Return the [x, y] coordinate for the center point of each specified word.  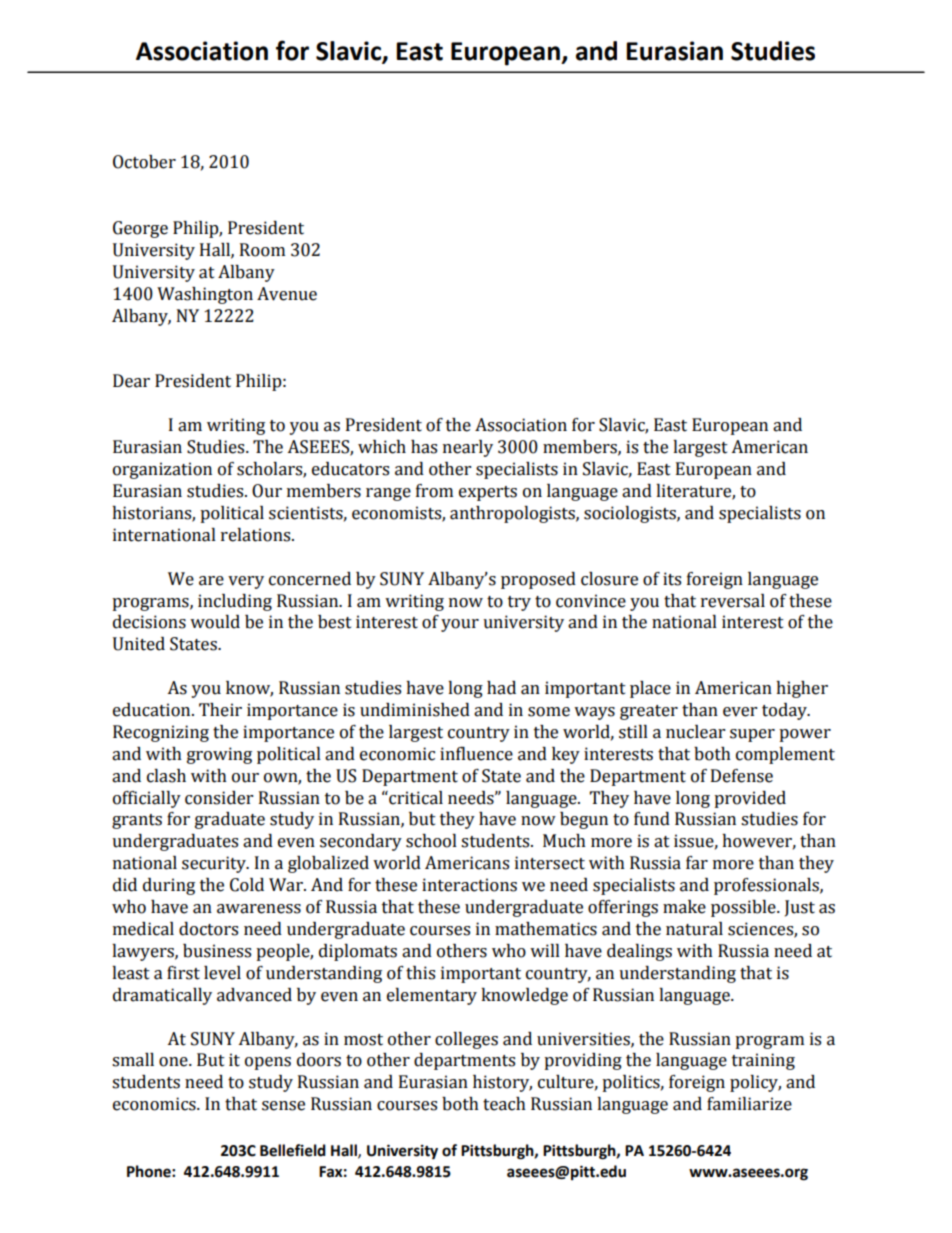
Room [262, 250]
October [144, 162]
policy [755, 1083]
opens [268, 1063]
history [502, 1083]
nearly [468, 448]
